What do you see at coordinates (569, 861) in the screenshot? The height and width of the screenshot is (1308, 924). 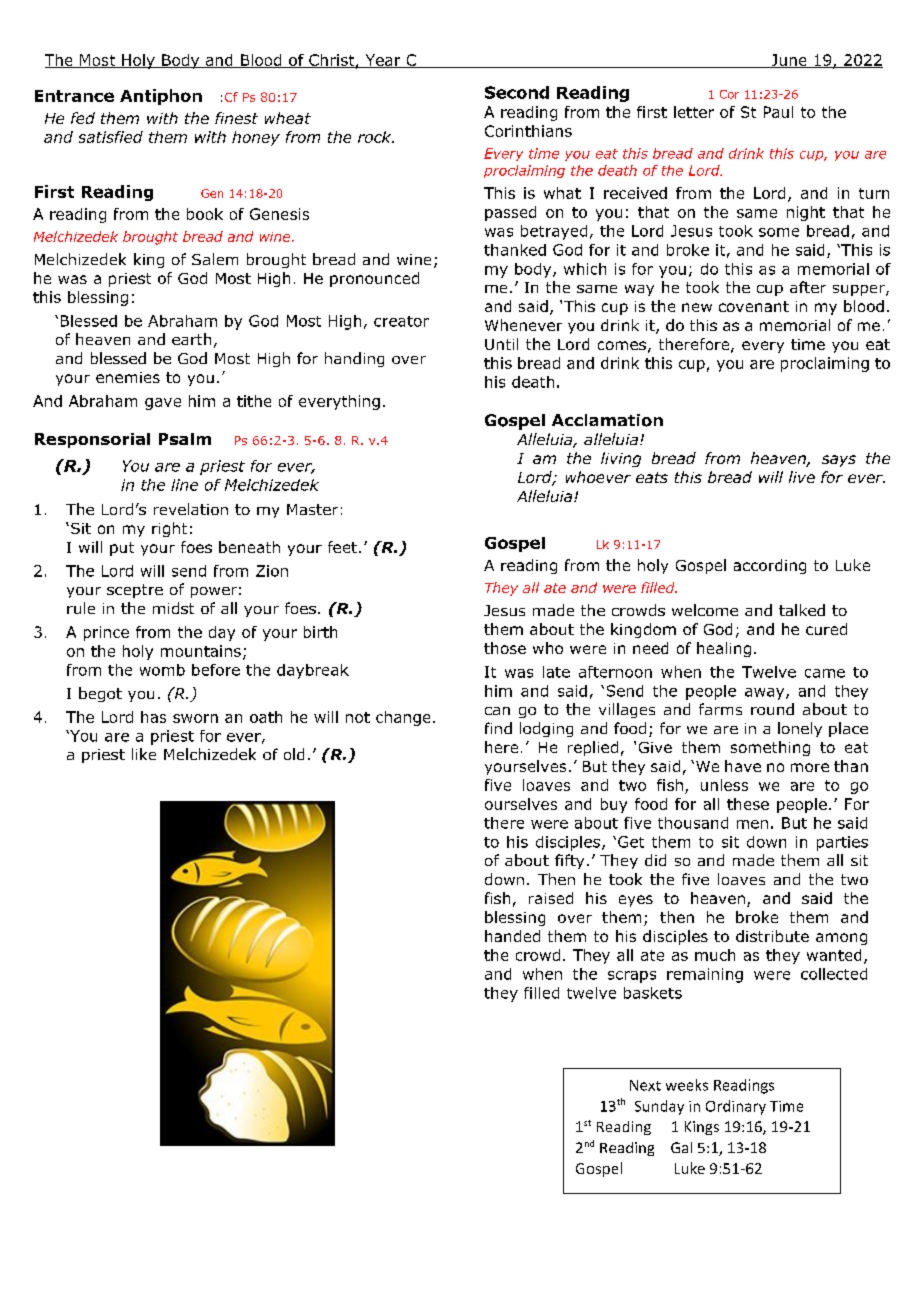 I see `fifty` at bounding box center [569, 861].
